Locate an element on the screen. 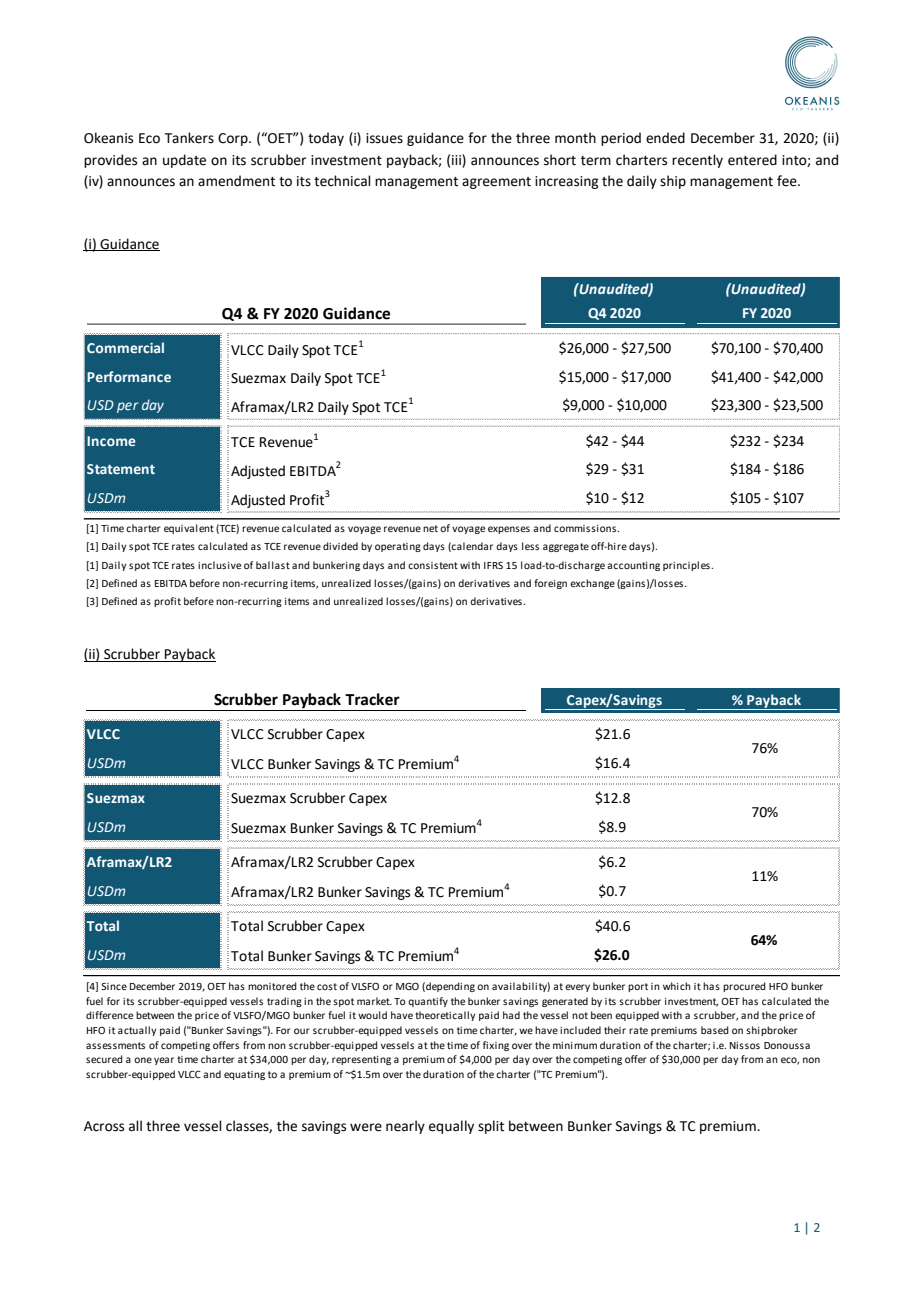  net is located at coordinates (430, 528).
